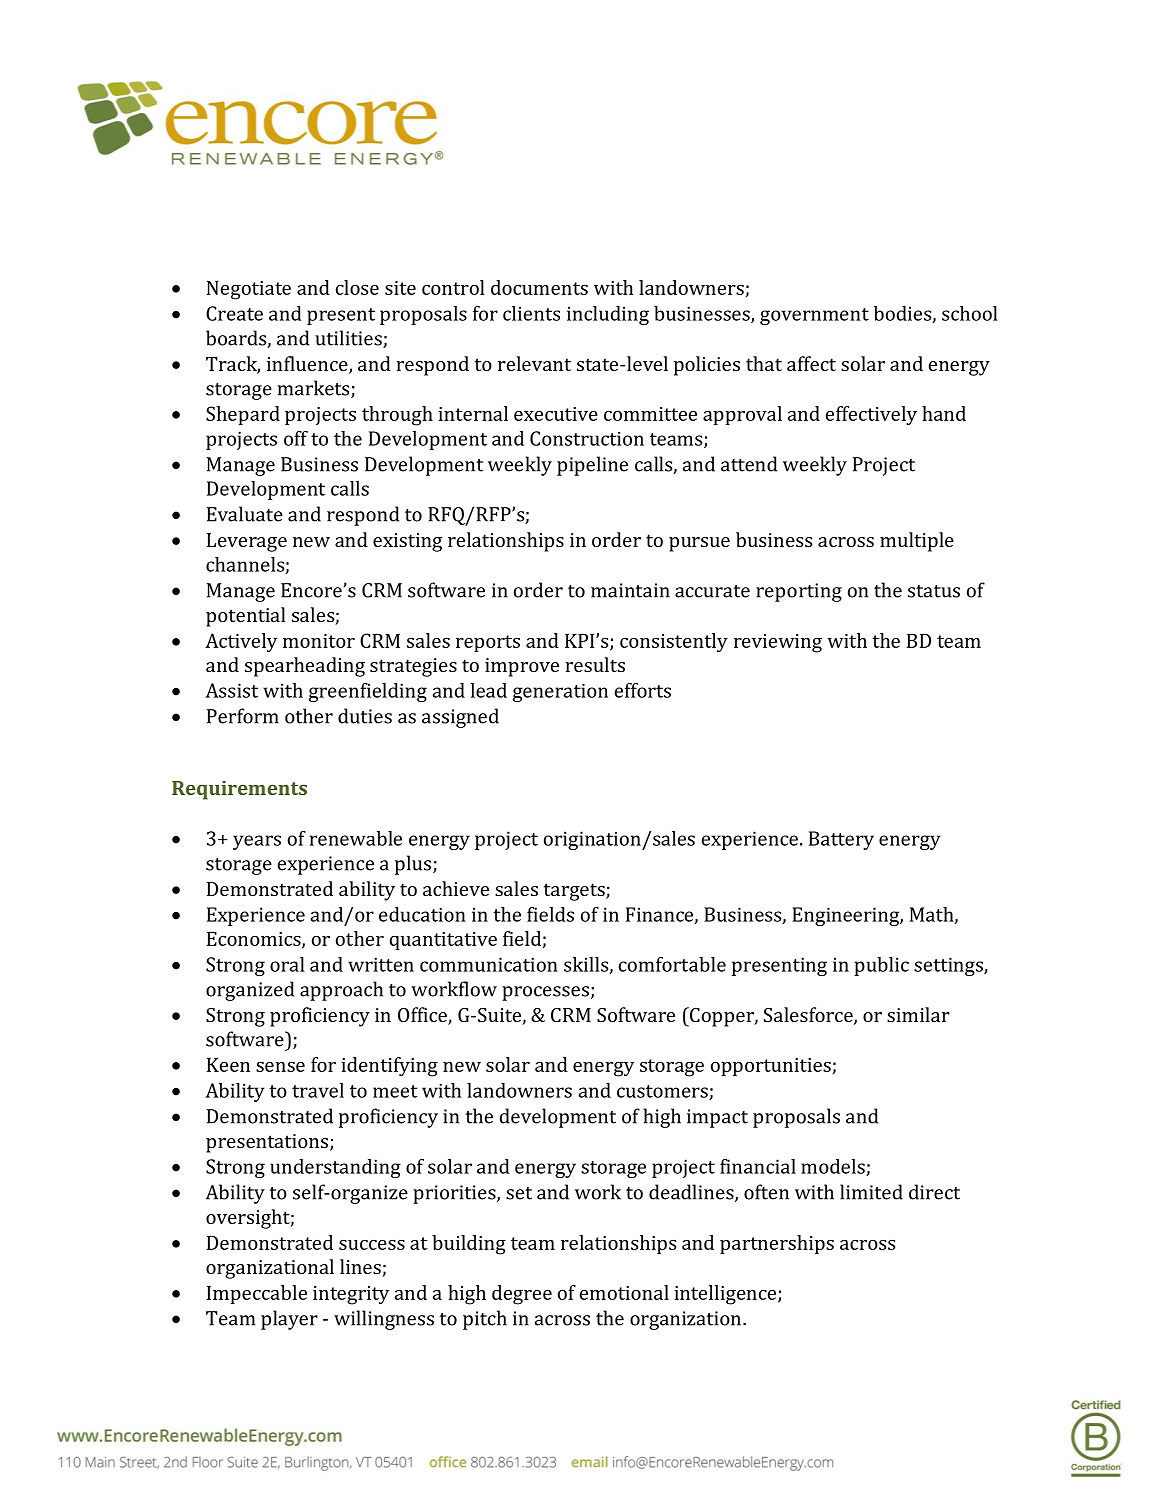 The width and height of the page is (1164, 1506). Describe the element at coordinates (349, 339) in the page. I see `utilities` at that location.
